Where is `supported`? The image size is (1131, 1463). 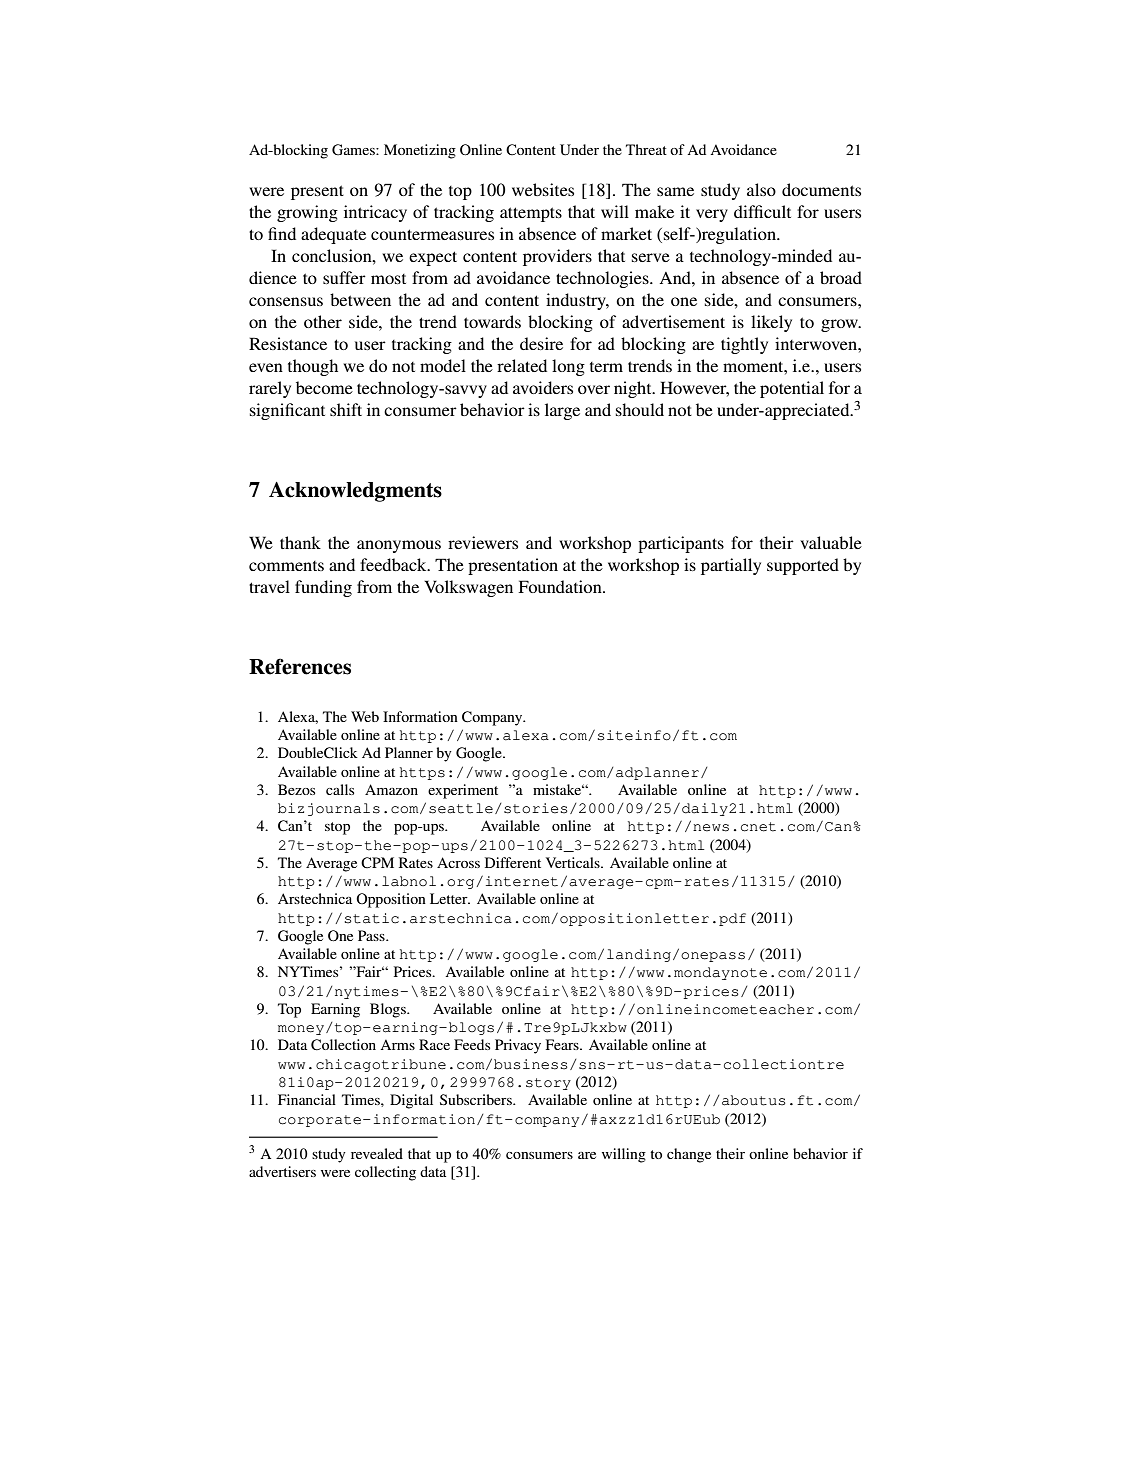
supported is located at coordinates (803, 566).
